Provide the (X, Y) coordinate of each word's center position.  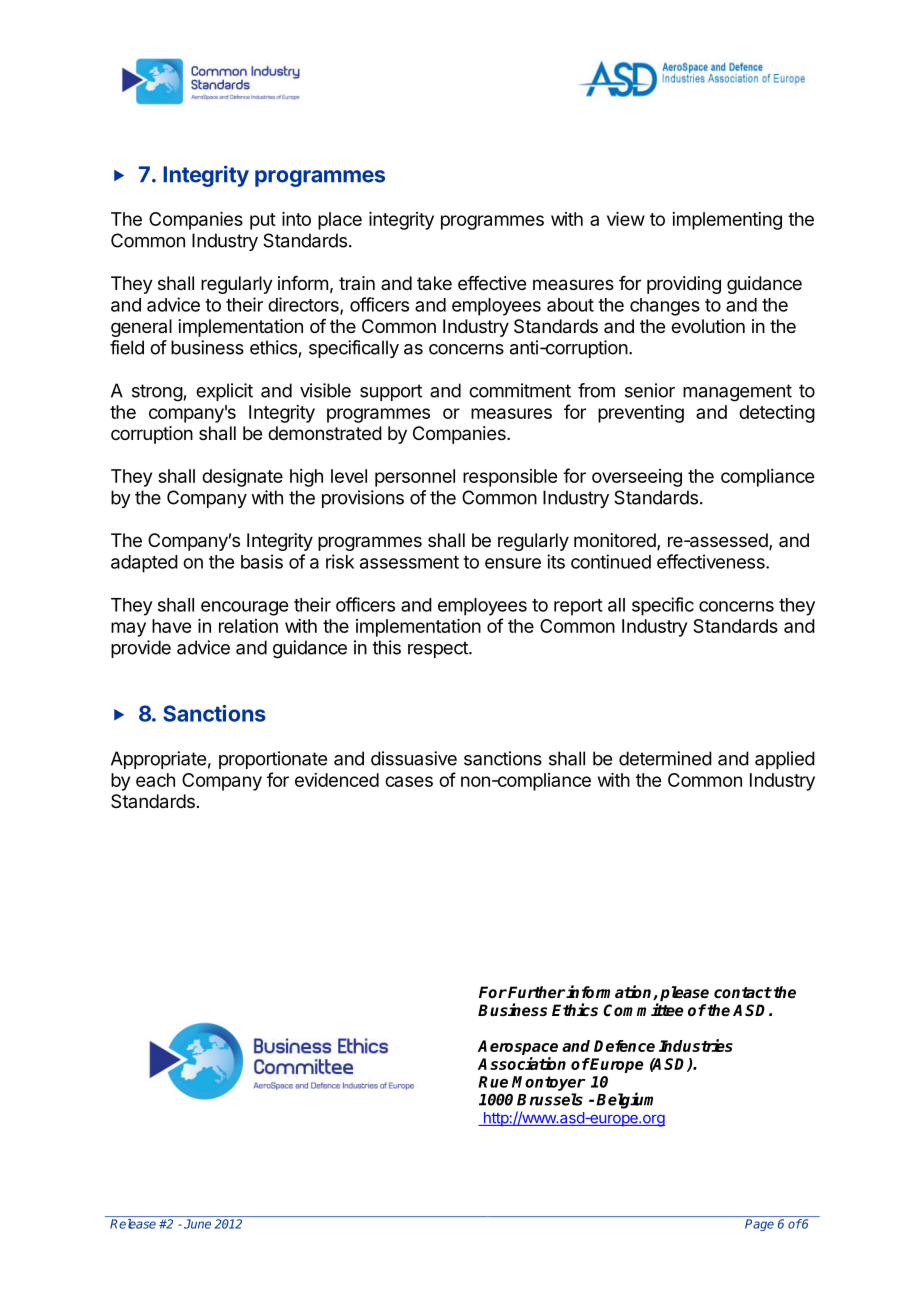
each (155, 780)
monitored (616, 541)
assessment (409, 562)
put (263, 221)
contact (743, 992)
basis (262, 561)
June (197, 1224)
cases (409, 781)
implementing (727, 221)
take (434, 283)
